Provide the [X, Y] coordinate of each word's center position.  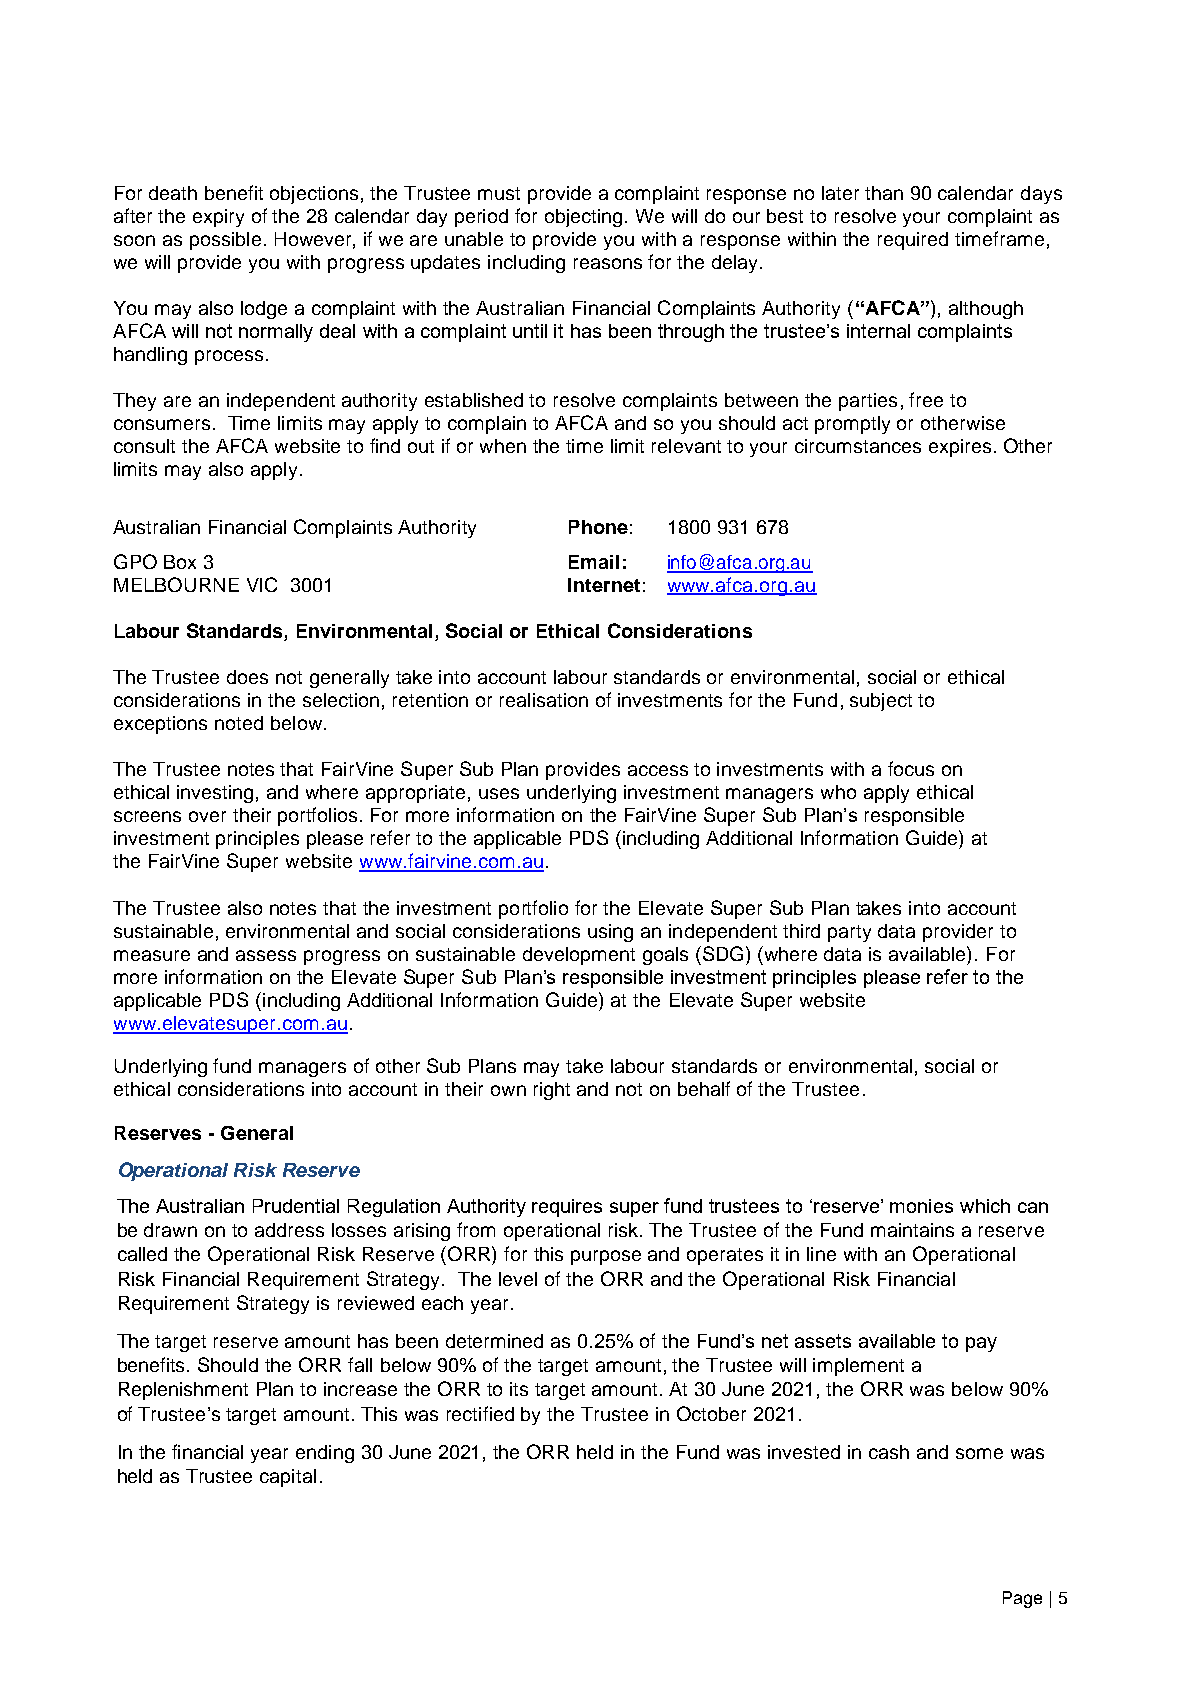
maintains [912, 1230]
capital [288, 1478]
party [849, 933]
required [913, 241]
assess [266, 955]
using [610, 933]
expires [960, 448]
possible [225, 241]
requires [567, 1208]
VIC [262, 584]
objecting [585, 218]
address [289, 1230]
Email [594, 562]
